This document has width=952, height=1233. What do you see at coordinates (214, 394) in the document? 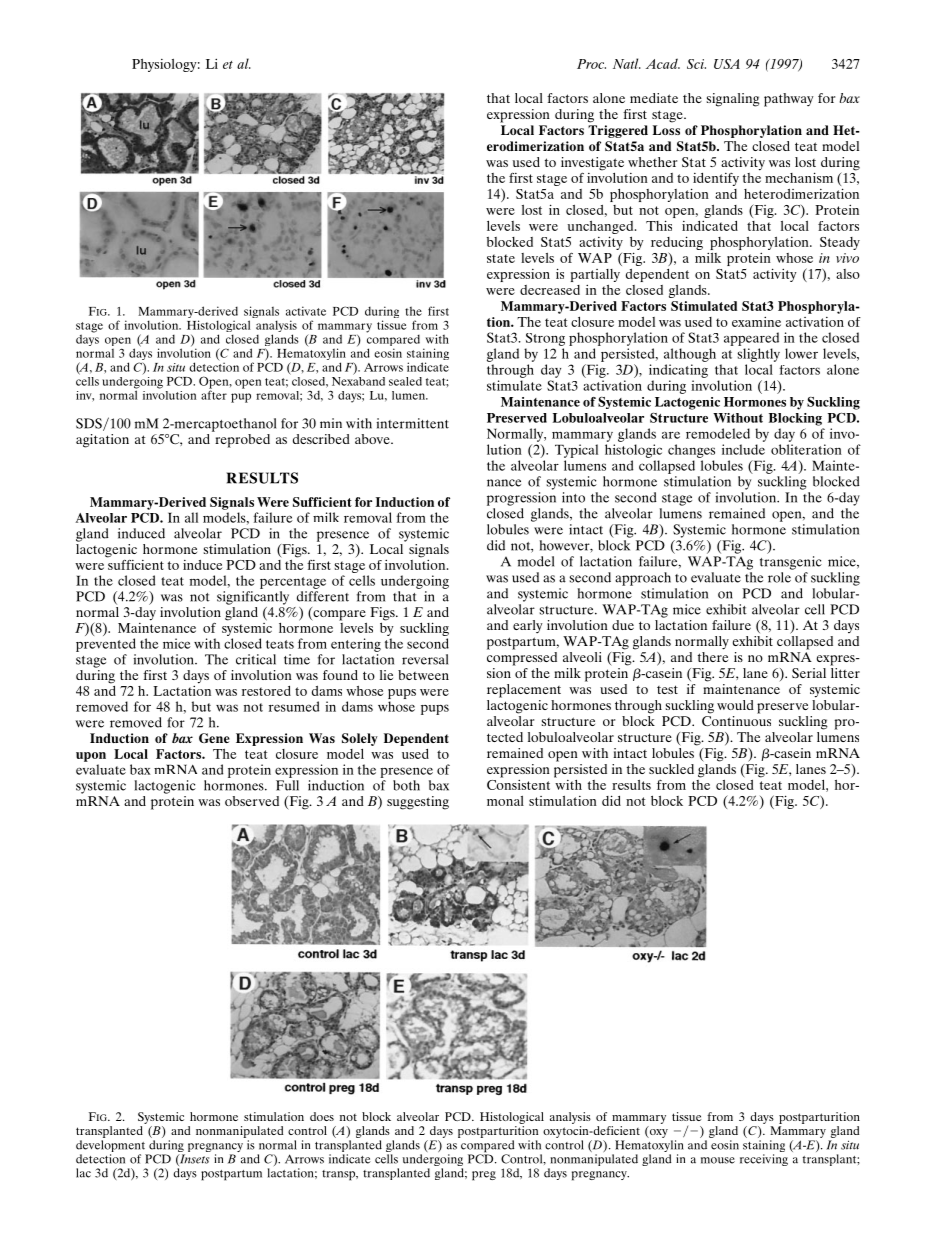
I see `after` at bounding box center [214, 394].
